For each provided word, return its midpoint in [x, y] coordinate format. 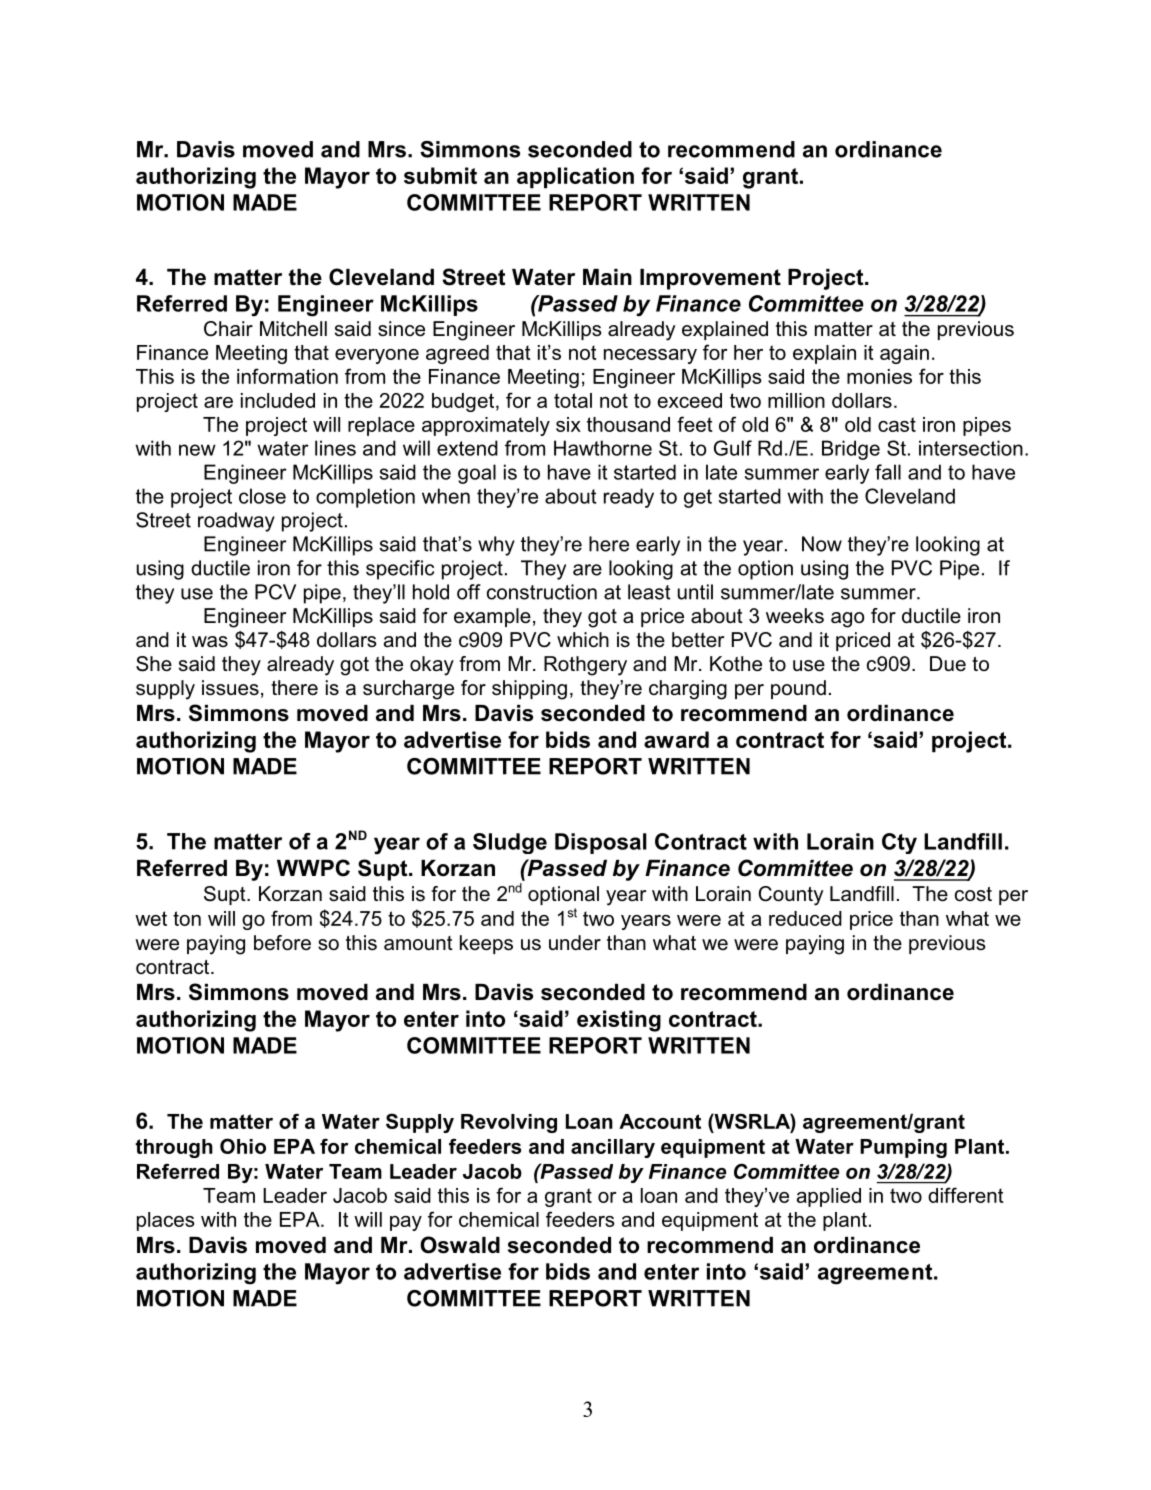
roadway [236, 522]
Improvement [710, 279]
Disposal [601, 843]
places [166, 1221]
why [496, 546]
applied [829, 1197]
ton [187, 918]
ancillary [613, 1148]
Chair [228, 329]
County [790, 896]
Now [822, 544]
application [575, 178]
